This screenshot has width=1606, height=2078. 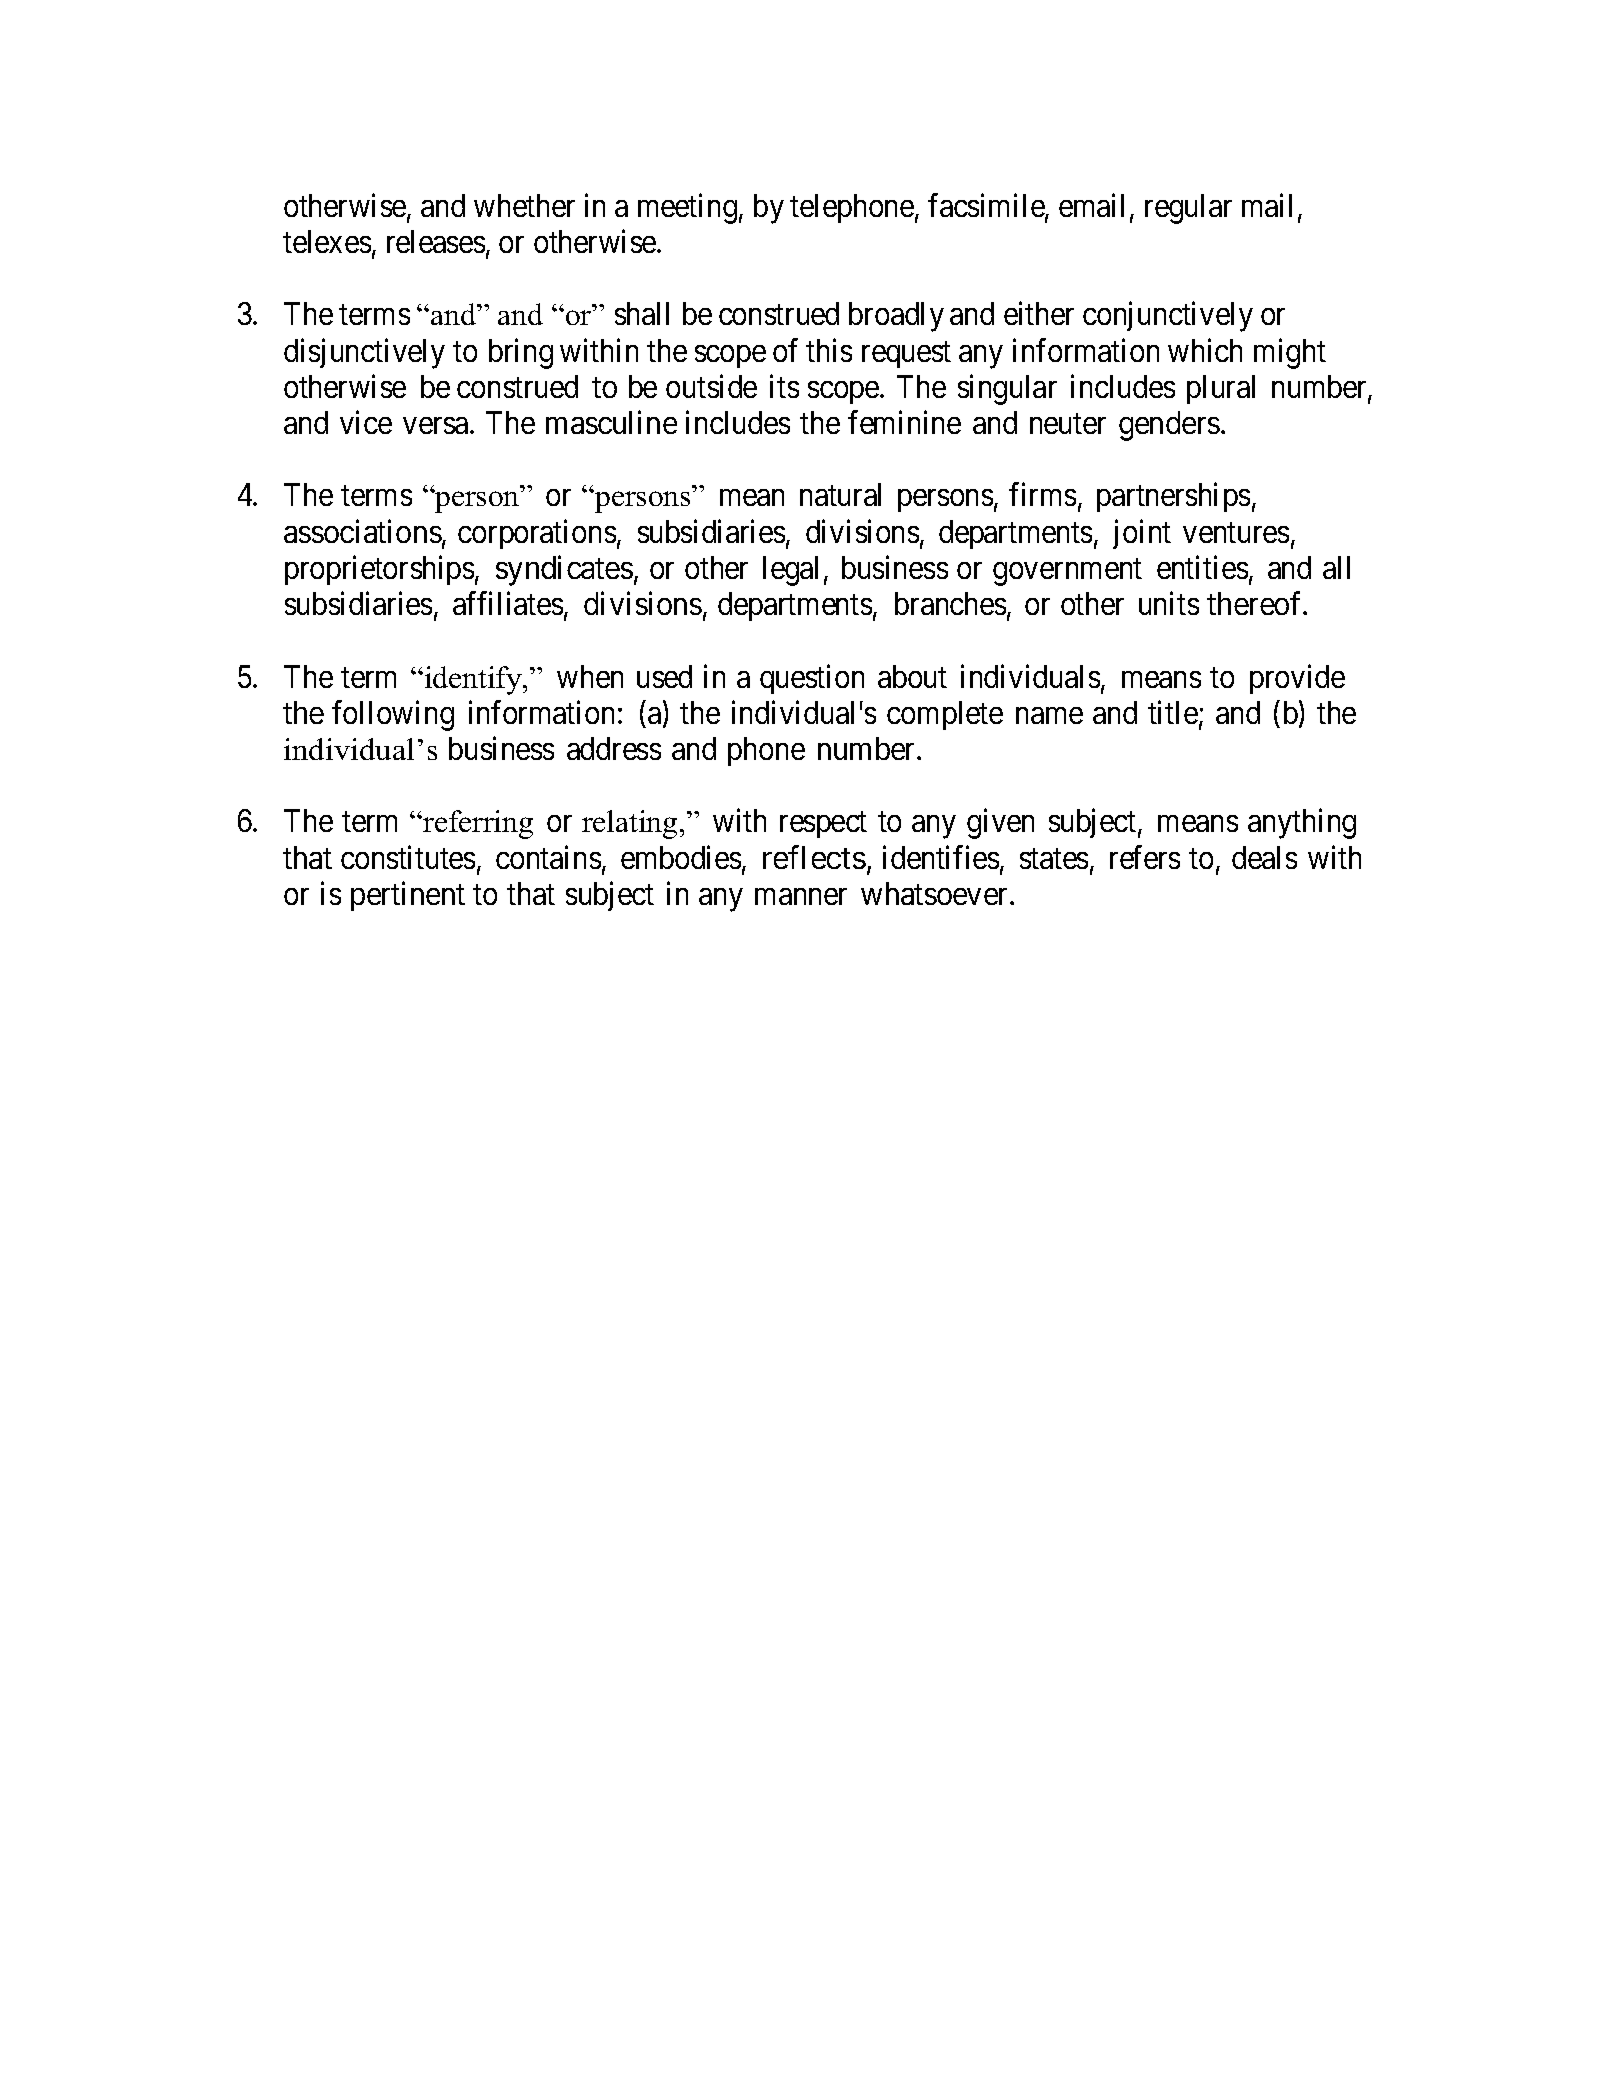 I want to click on question, so click(x=812, y=679).
